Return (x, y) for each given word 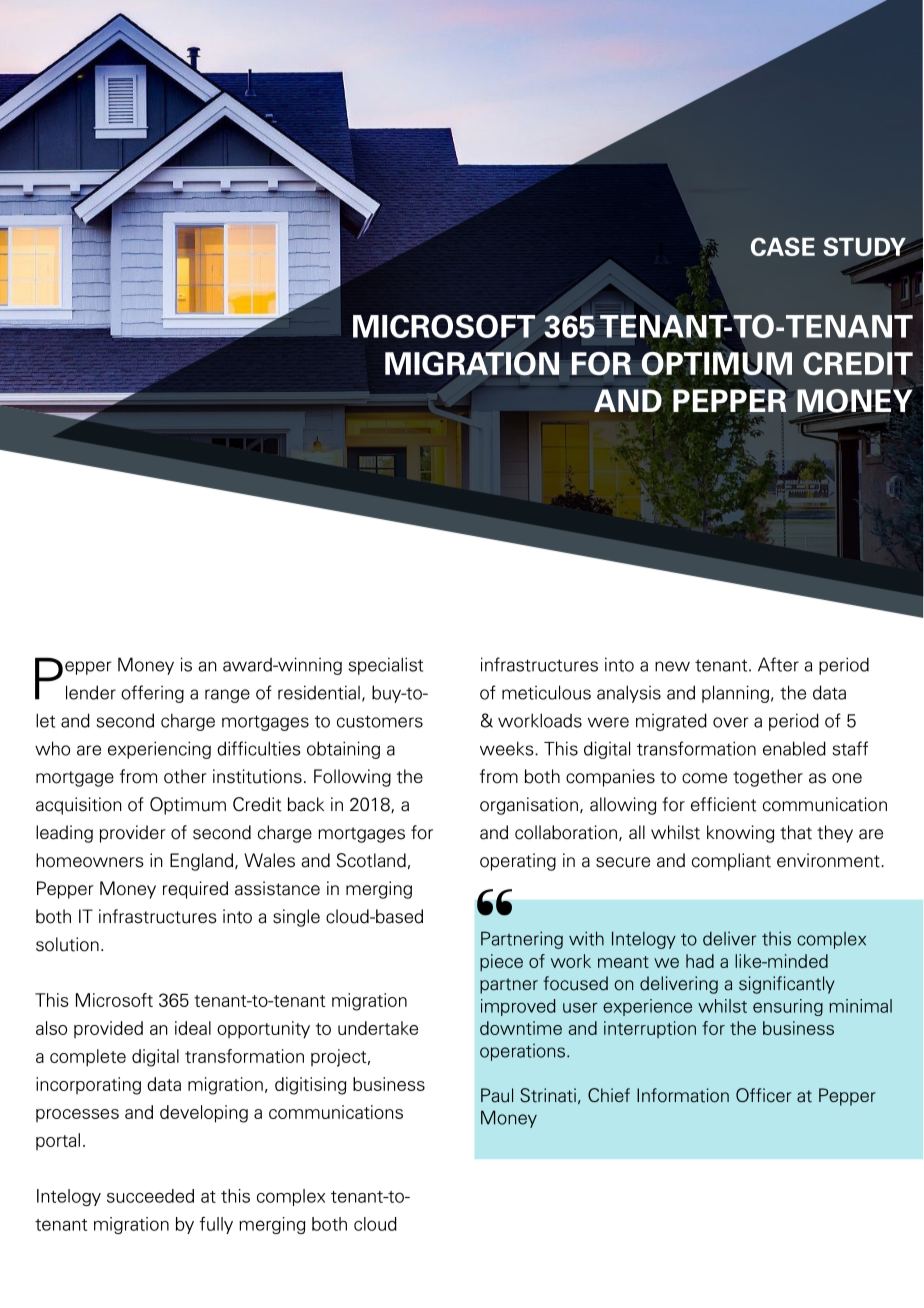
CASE (783, 246)
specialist (386, 666)
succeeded (150, 1196)
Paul (497, 1095)
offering (152, 694)
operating (518, 862)
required (195, 890)
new (672, 666)
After (778, 664)
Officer (764, 1095)
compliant (731, 862)
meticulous (546, 692)
